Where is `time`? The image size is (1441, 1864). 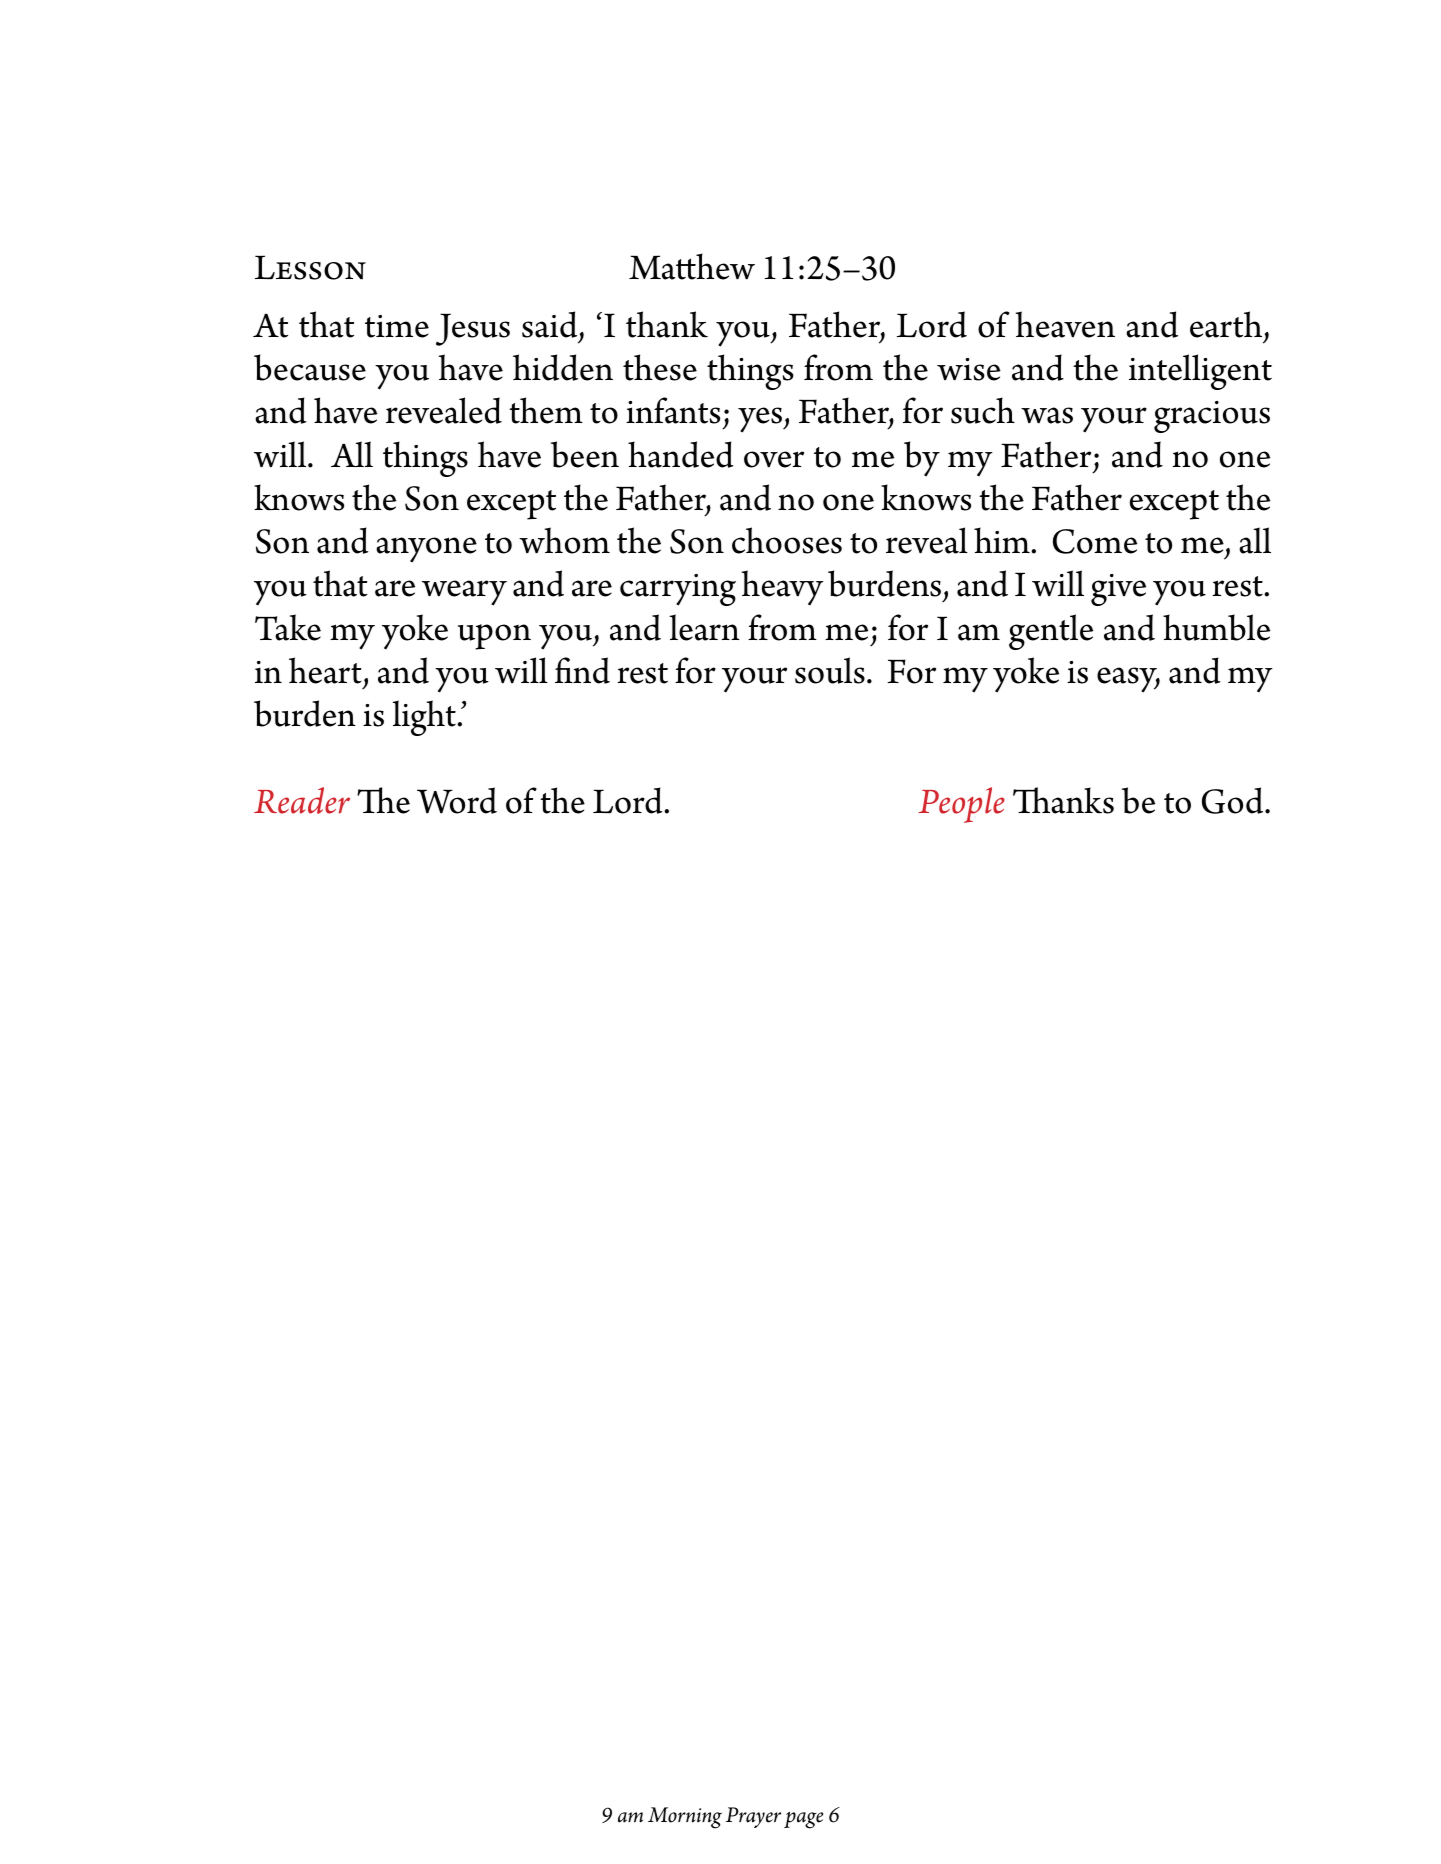
time is located at coordinates (397, 326).
